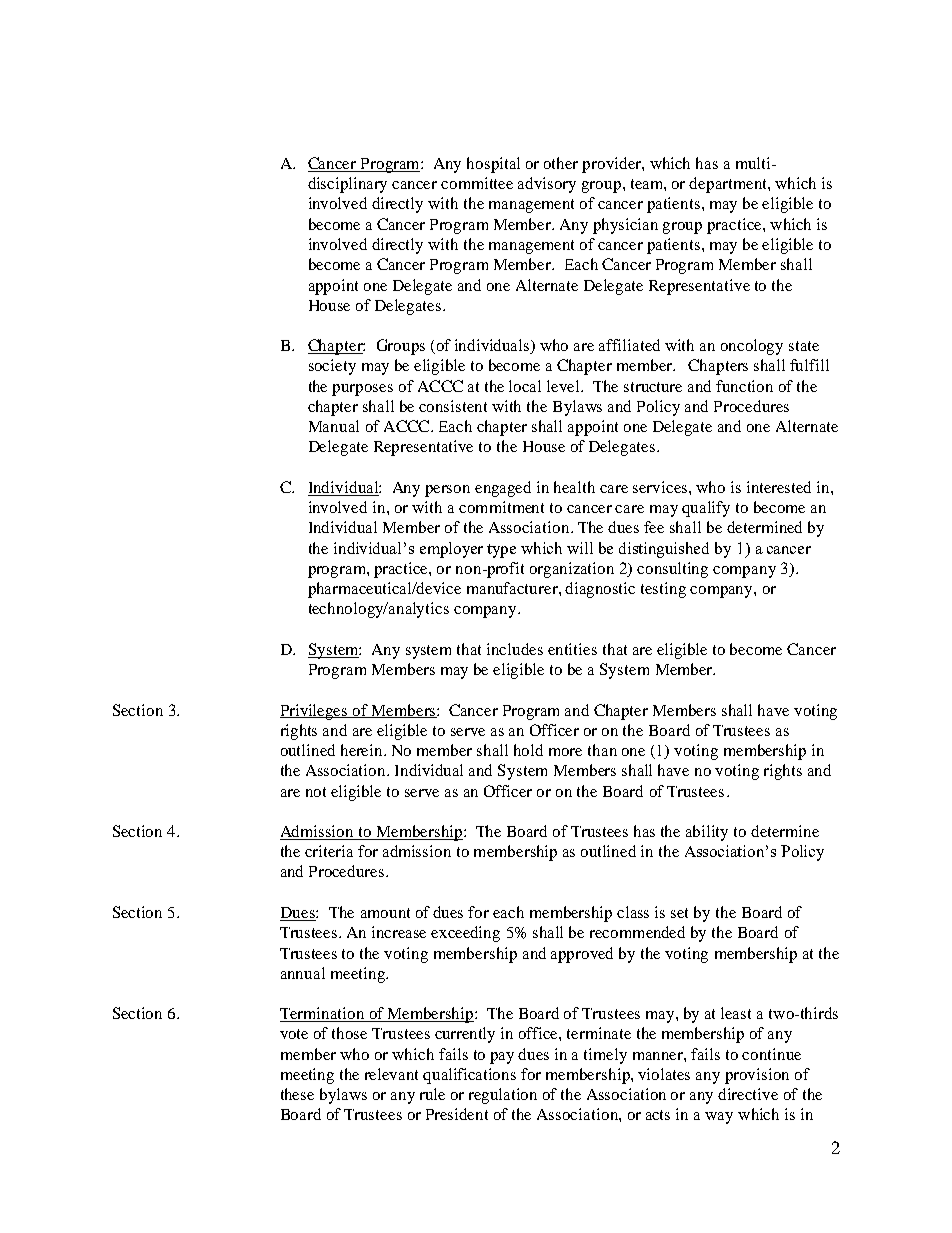  I want to click on ability, so click(707, 833).
